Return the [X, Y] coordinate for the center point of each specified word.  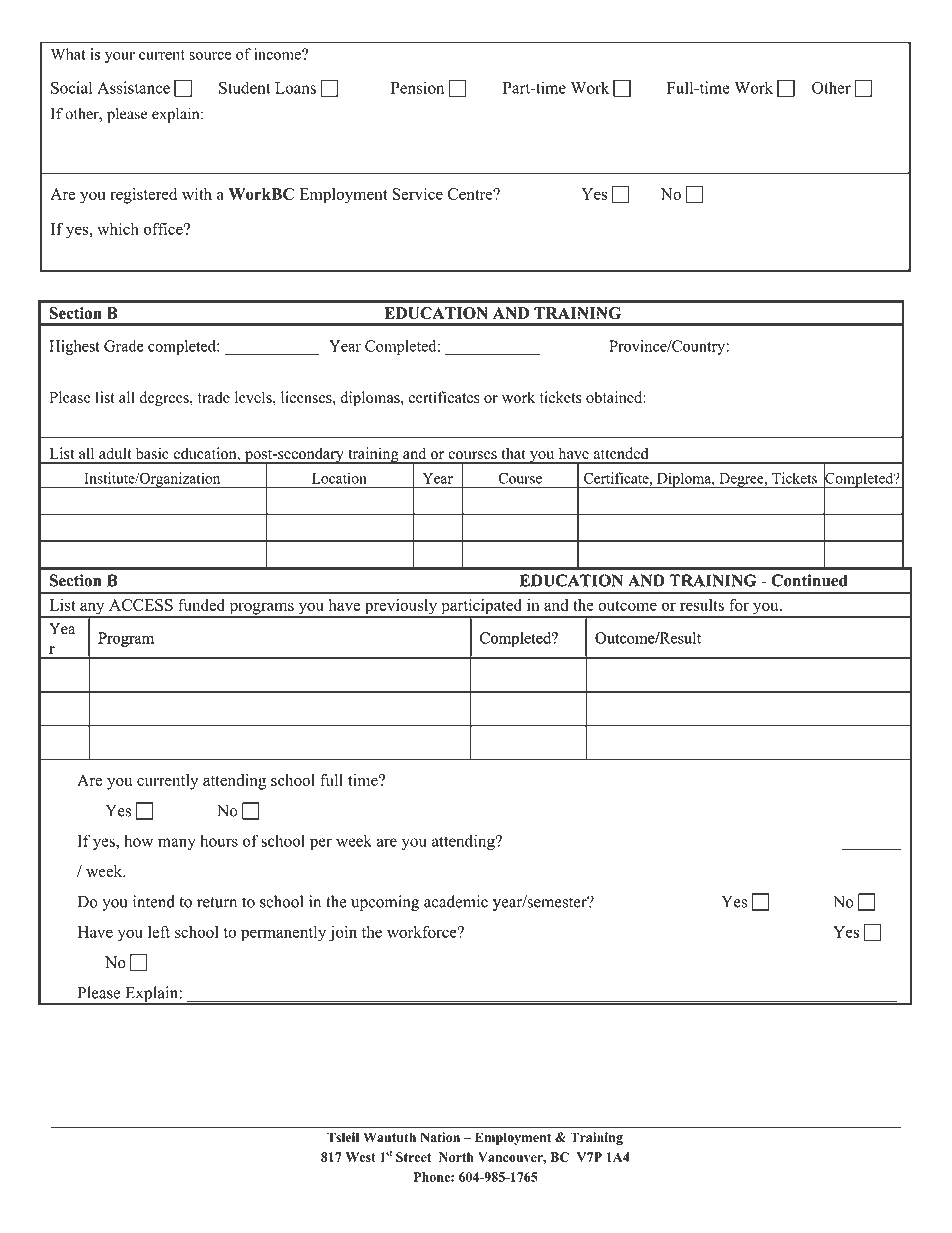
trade [214, 397]
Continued [809, 580]
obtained [615, 397]
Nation [440, 1137]
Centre [470, 194]
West [361, 1157]
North [456, 1157]
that [513, 453]
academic [456, 901]
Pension [417, 87]
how [138, 840]
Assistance [133, 87]
